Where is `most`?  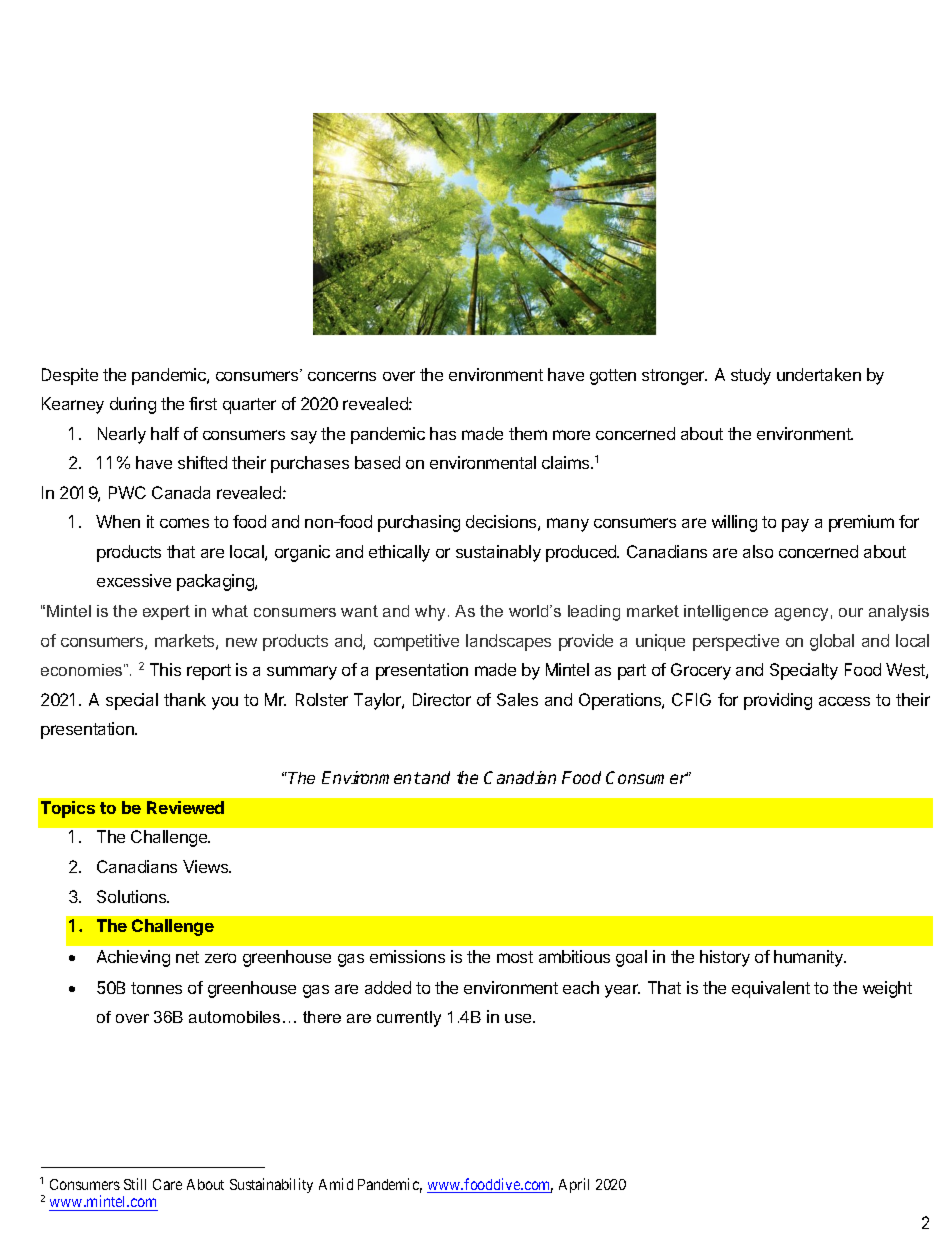 most is located at coordinates (515, 957).
